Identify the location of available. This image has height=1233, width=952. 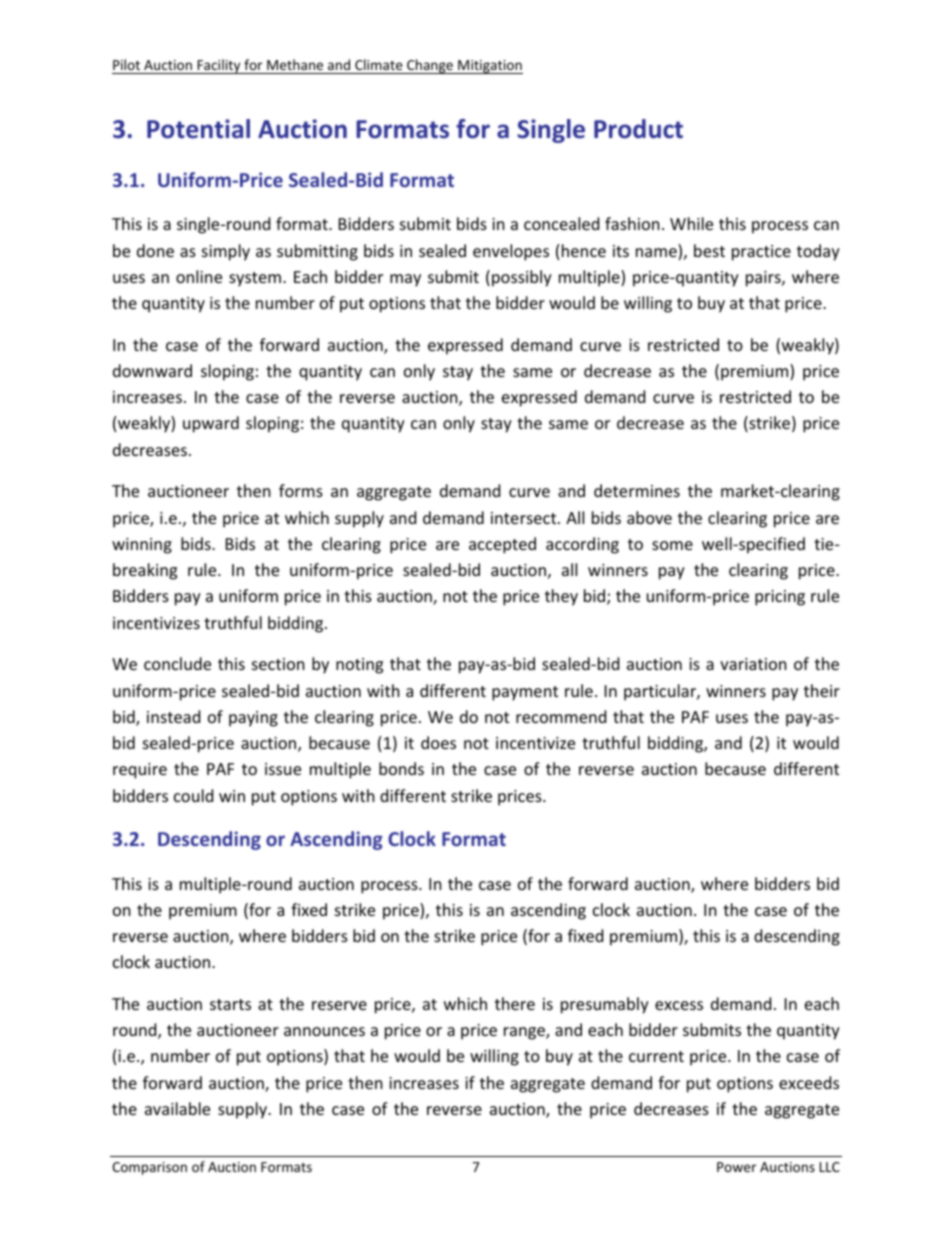
(177, 1108).
